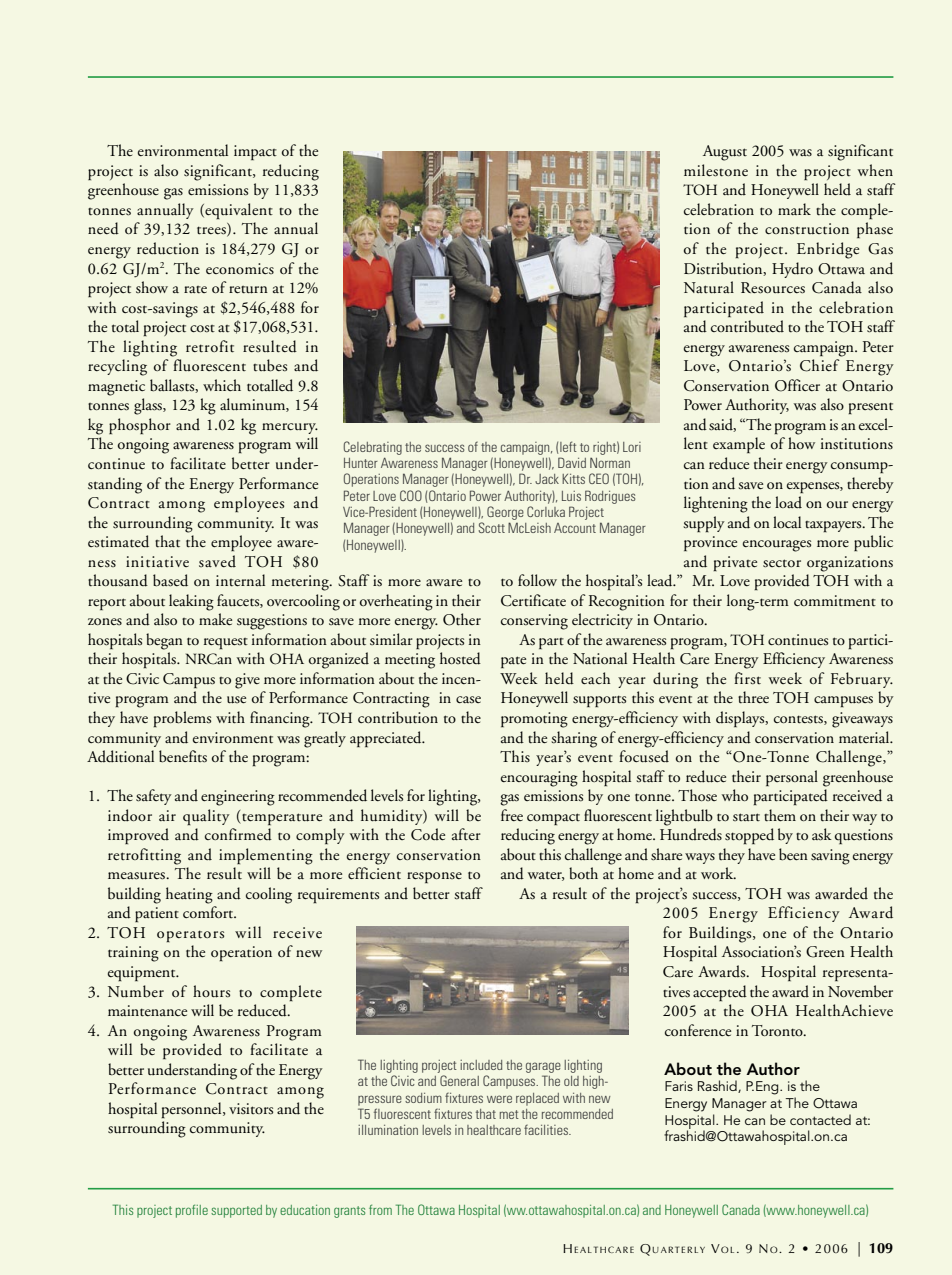  Describe the element at coordinates (547, 1130) in the screenshot. I see `facilities` at that location.
